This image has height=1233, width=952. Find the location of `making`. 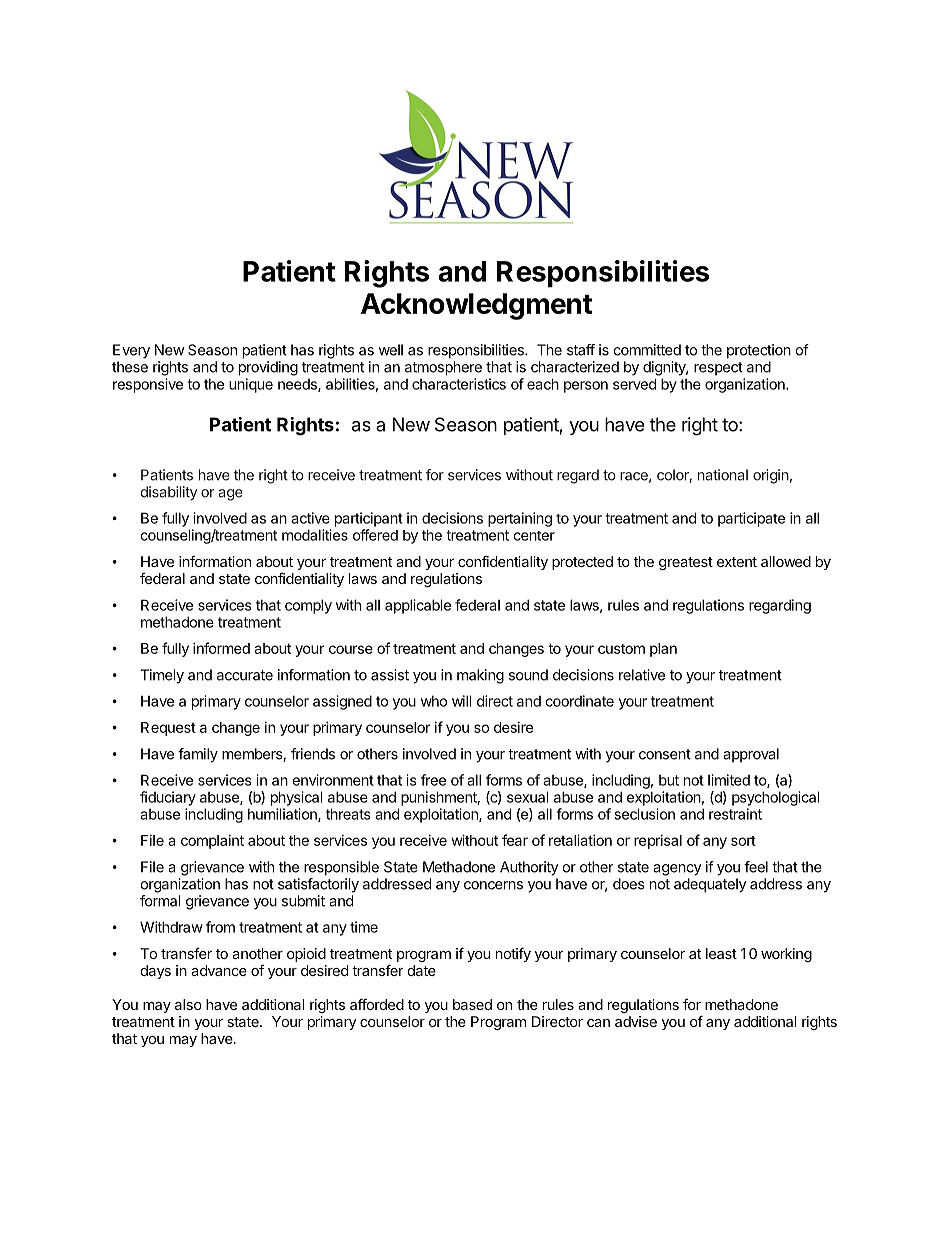

making is located at coordinates (480, 676).
